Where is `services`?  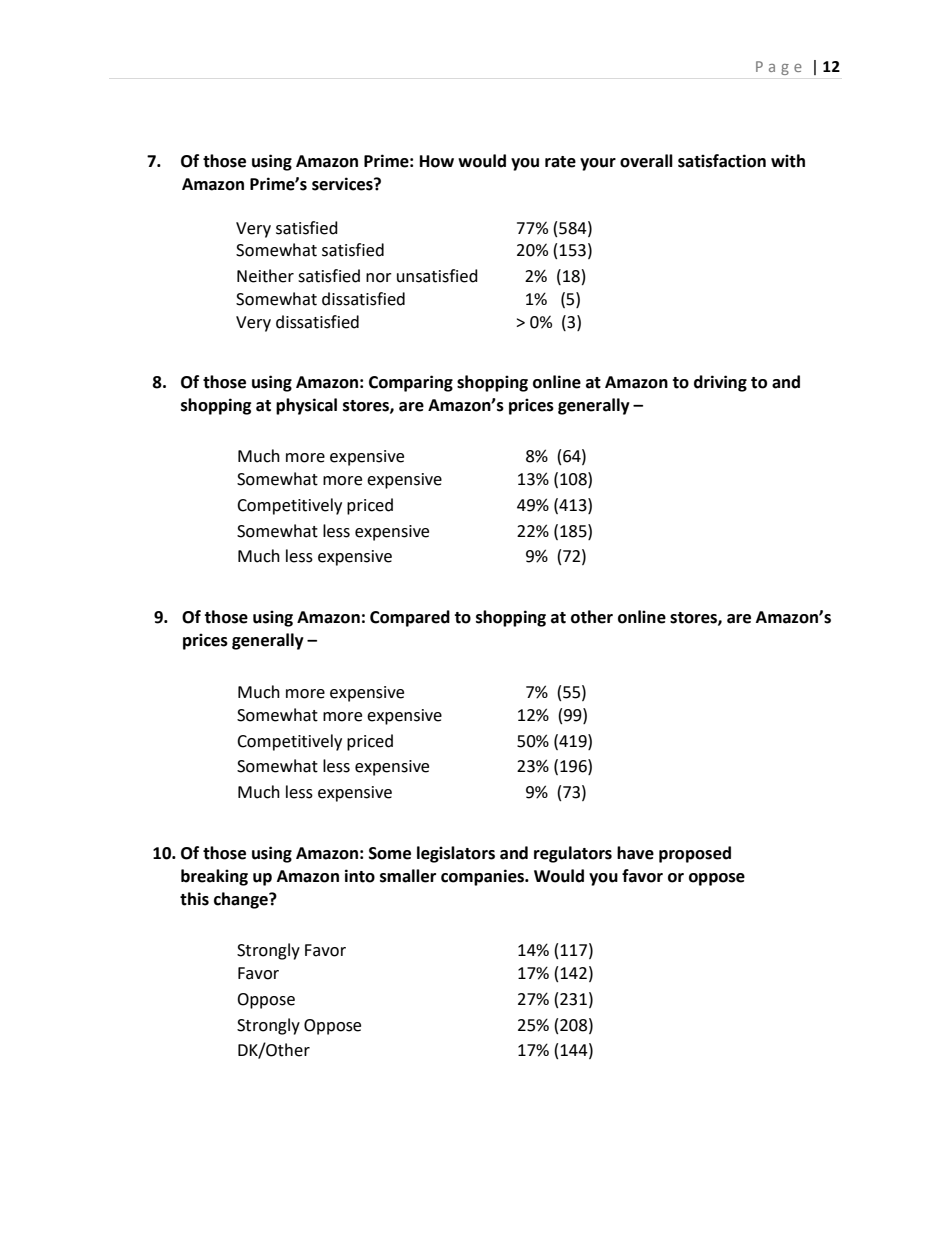 services is located at coordinates (343, 184).
